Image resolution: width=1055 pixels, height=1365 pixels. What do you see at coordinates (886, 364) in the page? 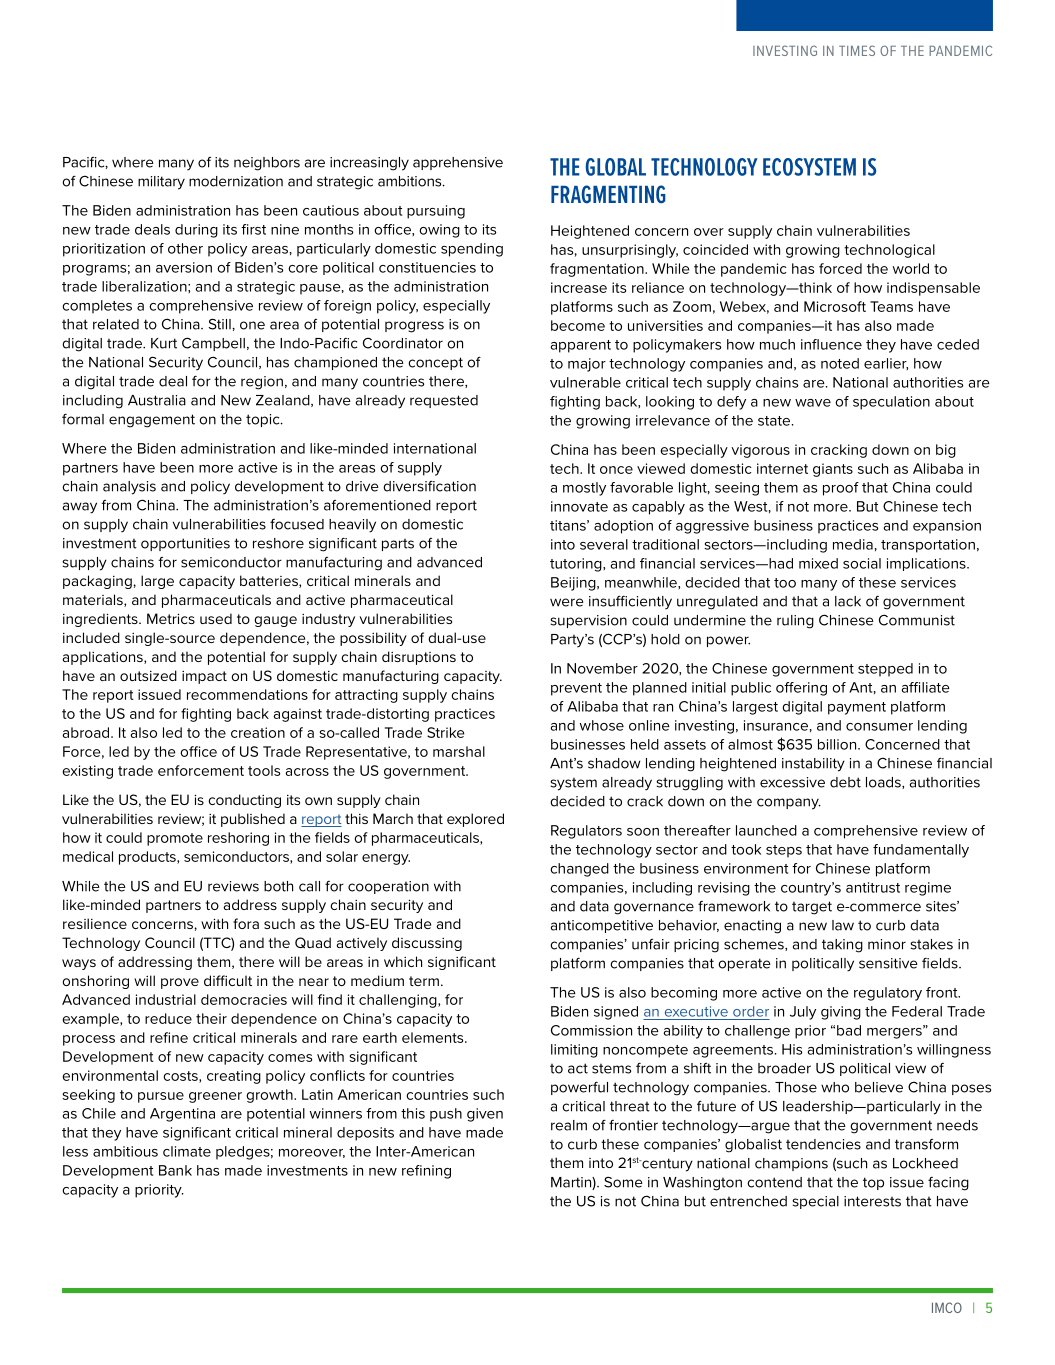
I see `earlier` at bounding box center [886, 364].
